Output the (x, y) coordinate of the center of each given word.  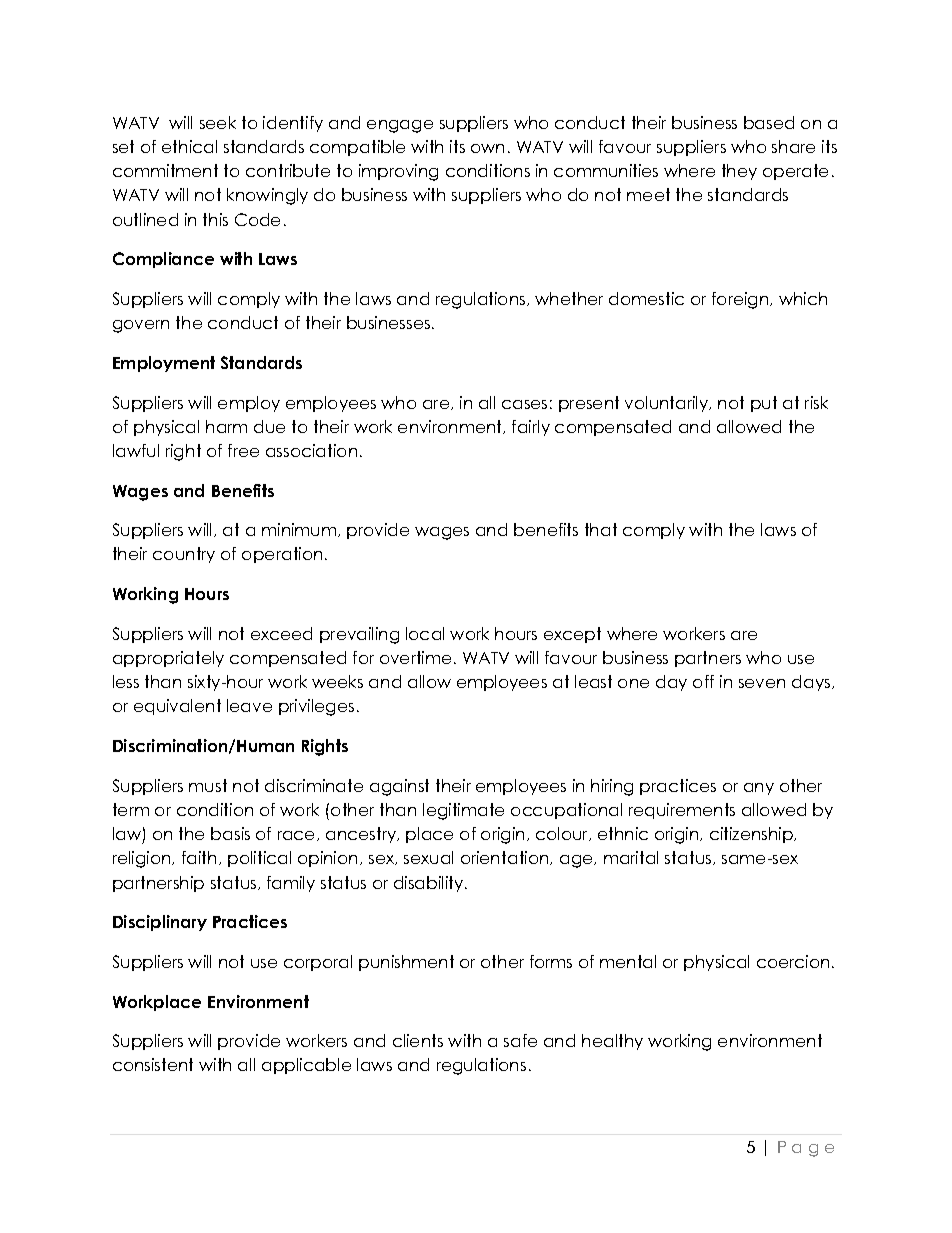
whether (569, 298)
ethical (189, 146)
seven (762, 683)
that (601, 529)
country (184, 555)
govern (141, 326)
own (487, 148)
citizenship (753, 835)
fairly (531, 428)
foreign (741, 300)
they (739, 172)
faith (199, 857)
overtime (415, 657)
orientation (506, 858)
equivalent (177, 707)
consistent (153, 1064)
